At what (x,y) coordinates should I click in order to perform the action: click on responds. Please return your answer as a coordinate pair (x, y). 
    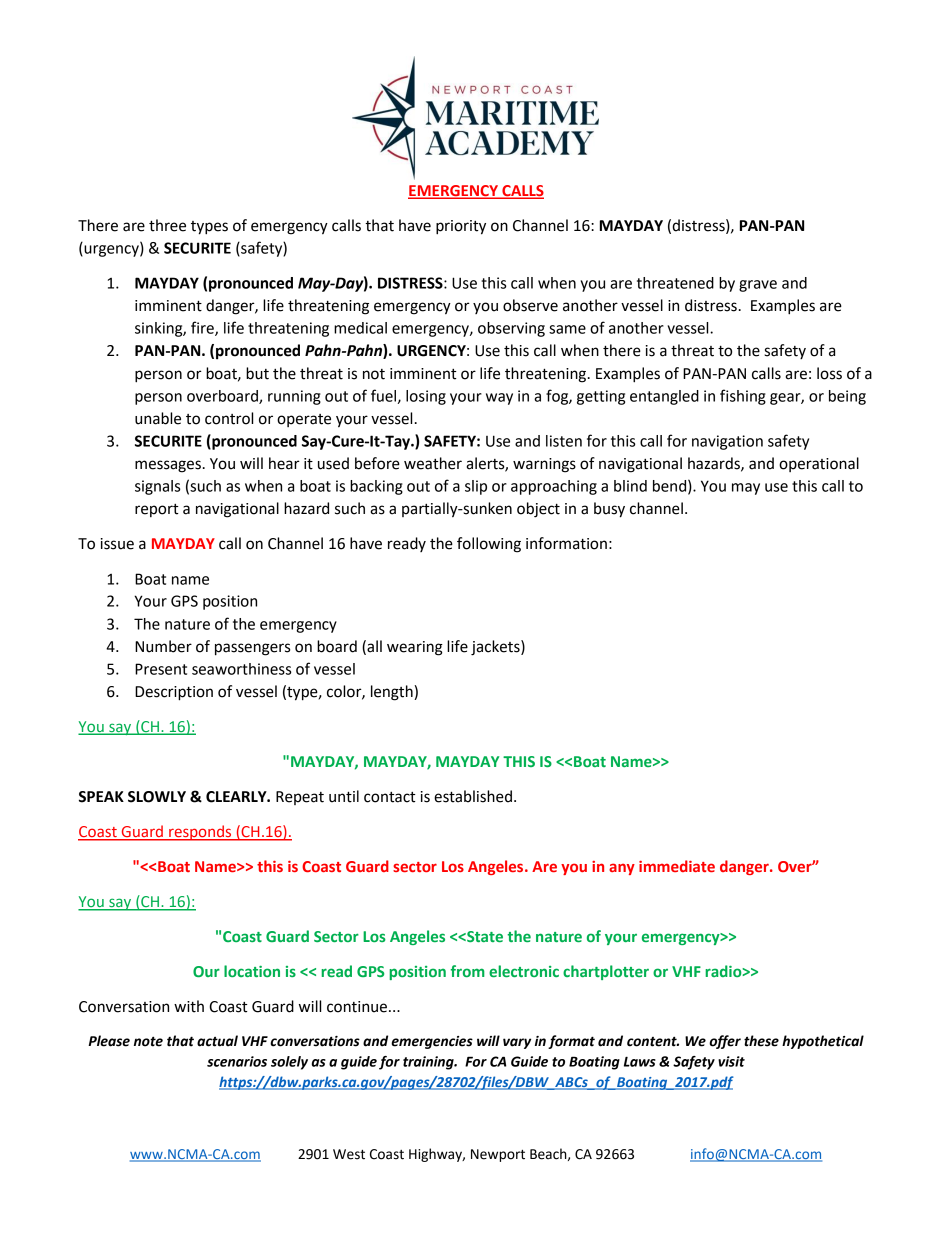
    Looking at the image, I should click on (200, 833).
